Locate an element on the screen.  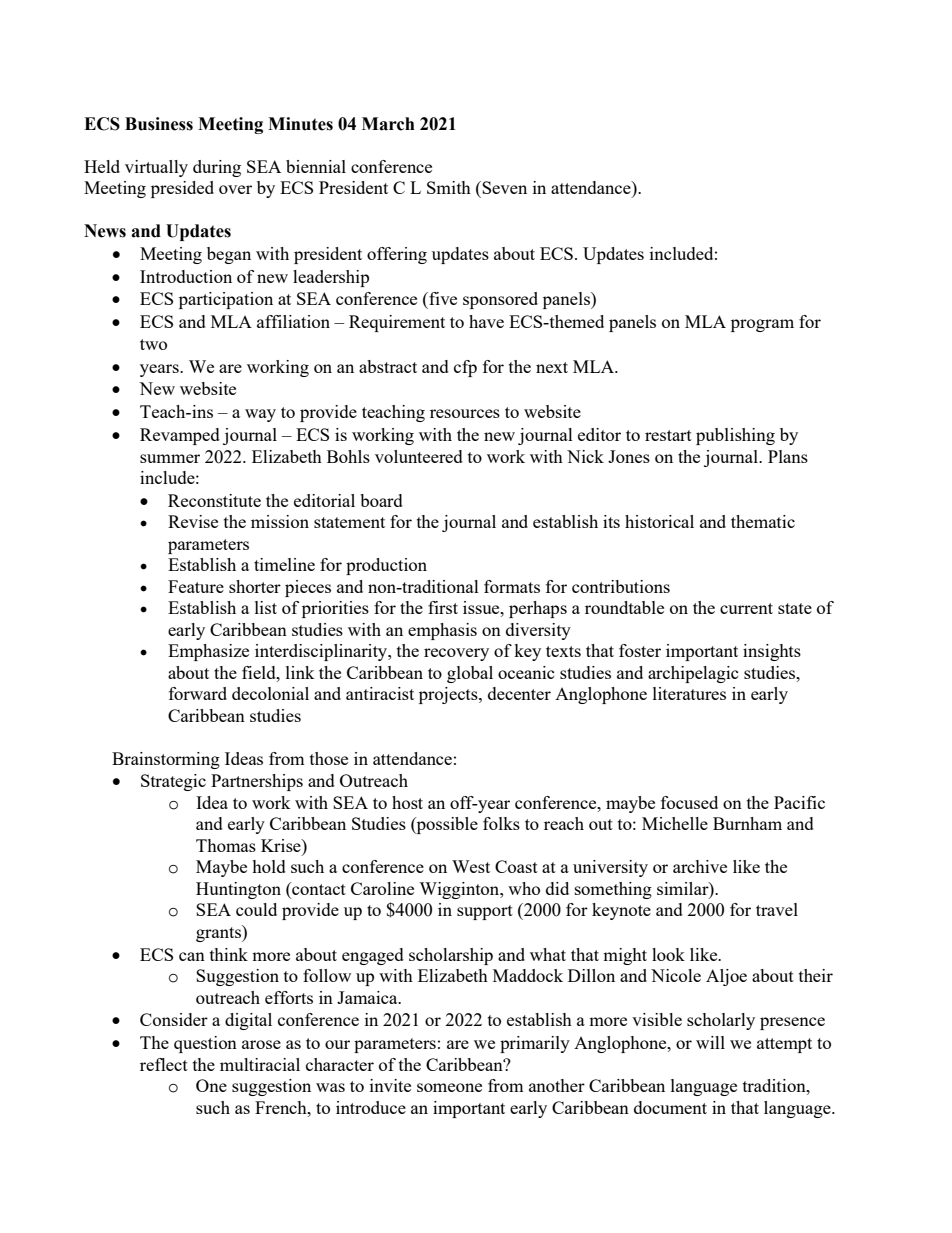
someone is located at coordinates (449, 1087).
